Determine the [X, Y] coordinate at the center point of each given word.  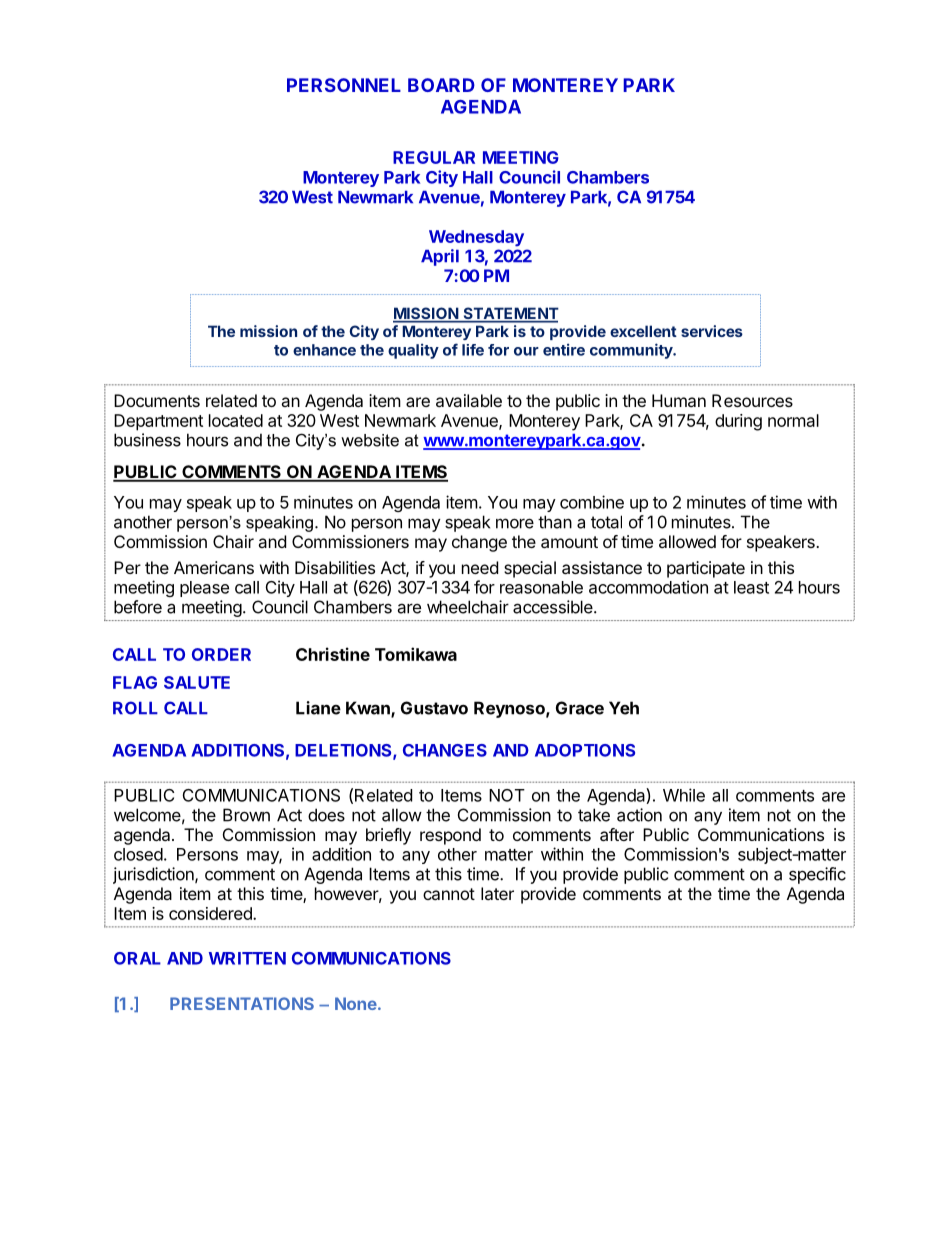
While [684, 795]
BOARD [441, 85]
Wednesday [476, 238]
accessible [554, 607]
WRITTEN [247, 958]
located [236, 420]
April [440, 257]
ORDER [221, 654]
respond [450, 836]
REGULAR [434, 157]
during [738, 422]
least [751, 587]
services [712, 331]
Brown [246, 815]
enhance [324, 350]
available [469, 400]
